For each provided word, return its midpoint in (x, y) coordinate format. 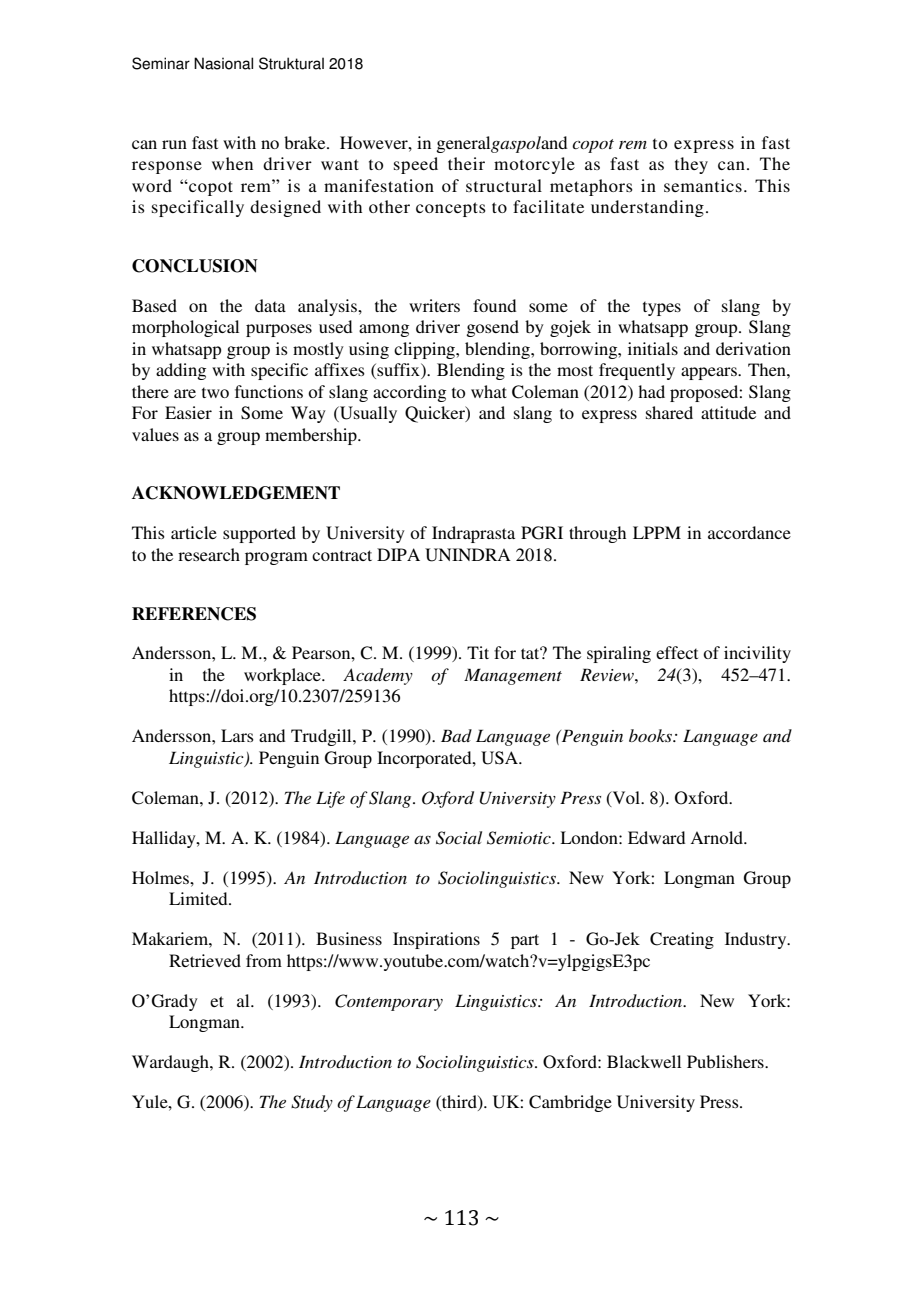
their (466, 163)
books (651, 735)
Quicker (436, 414)
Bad (456, 735)
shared (669, 412)
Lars (237, 735)
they (691, 165)
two (215, 392)
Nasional (223, 63)
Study (312, 1103)
